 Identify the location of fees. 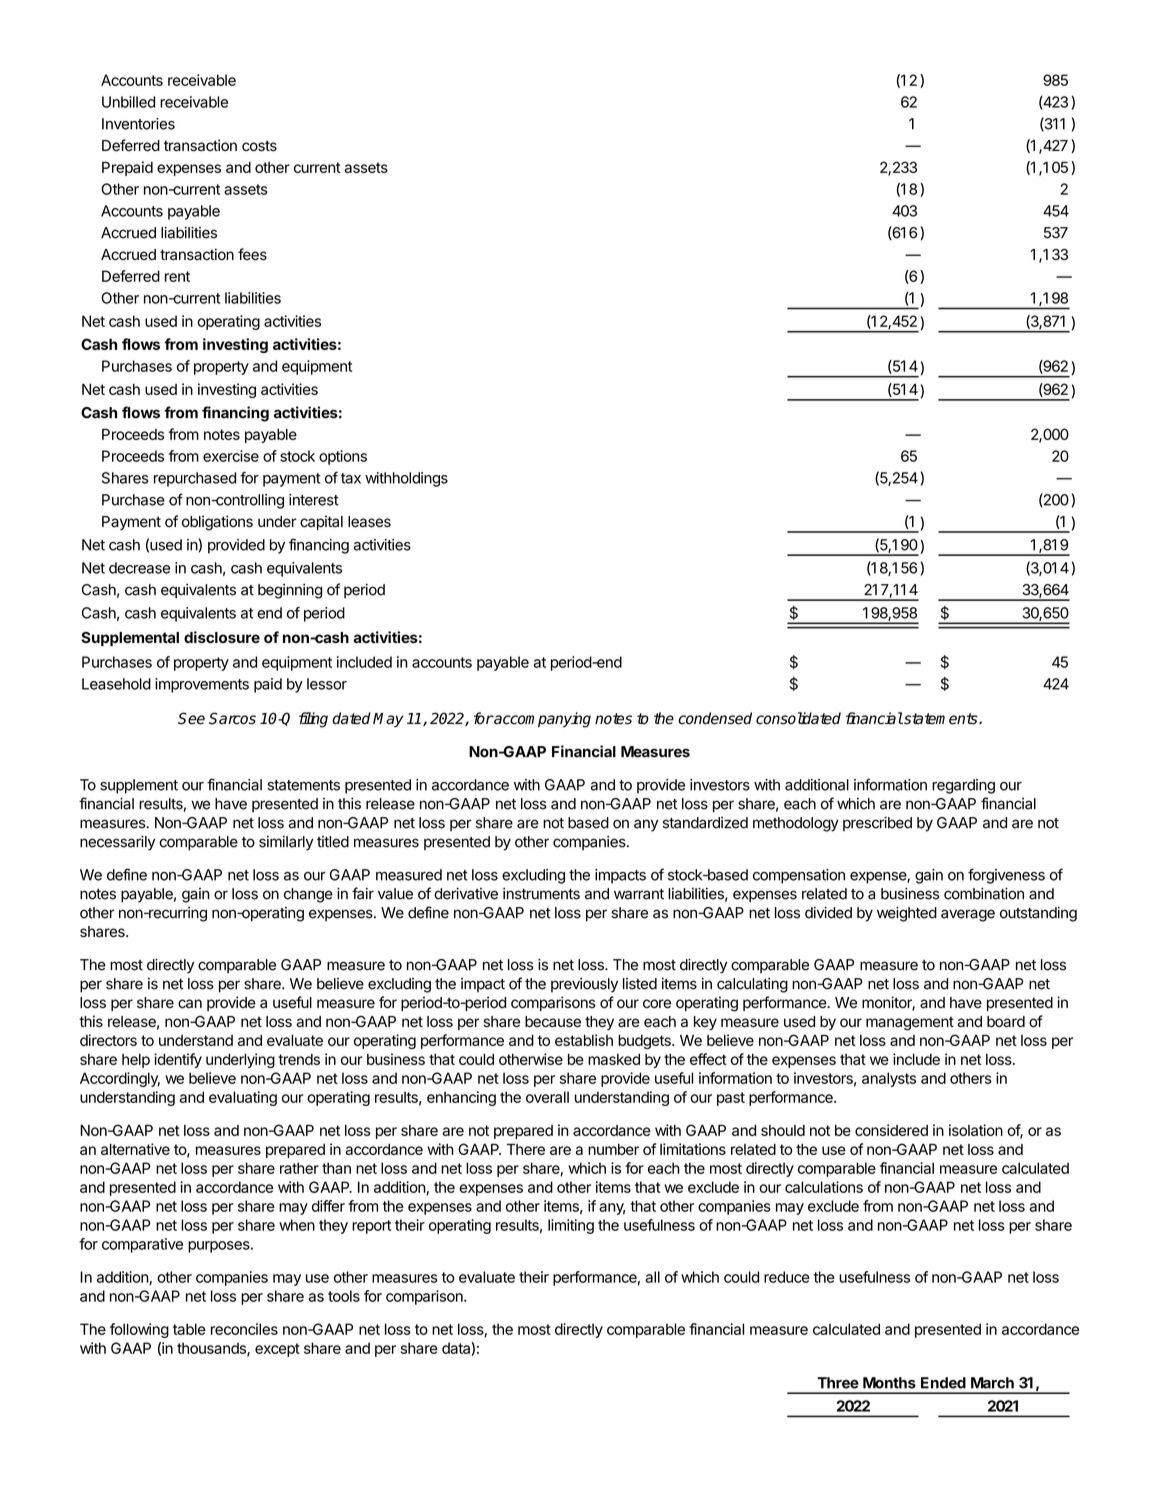
(252, 254).
